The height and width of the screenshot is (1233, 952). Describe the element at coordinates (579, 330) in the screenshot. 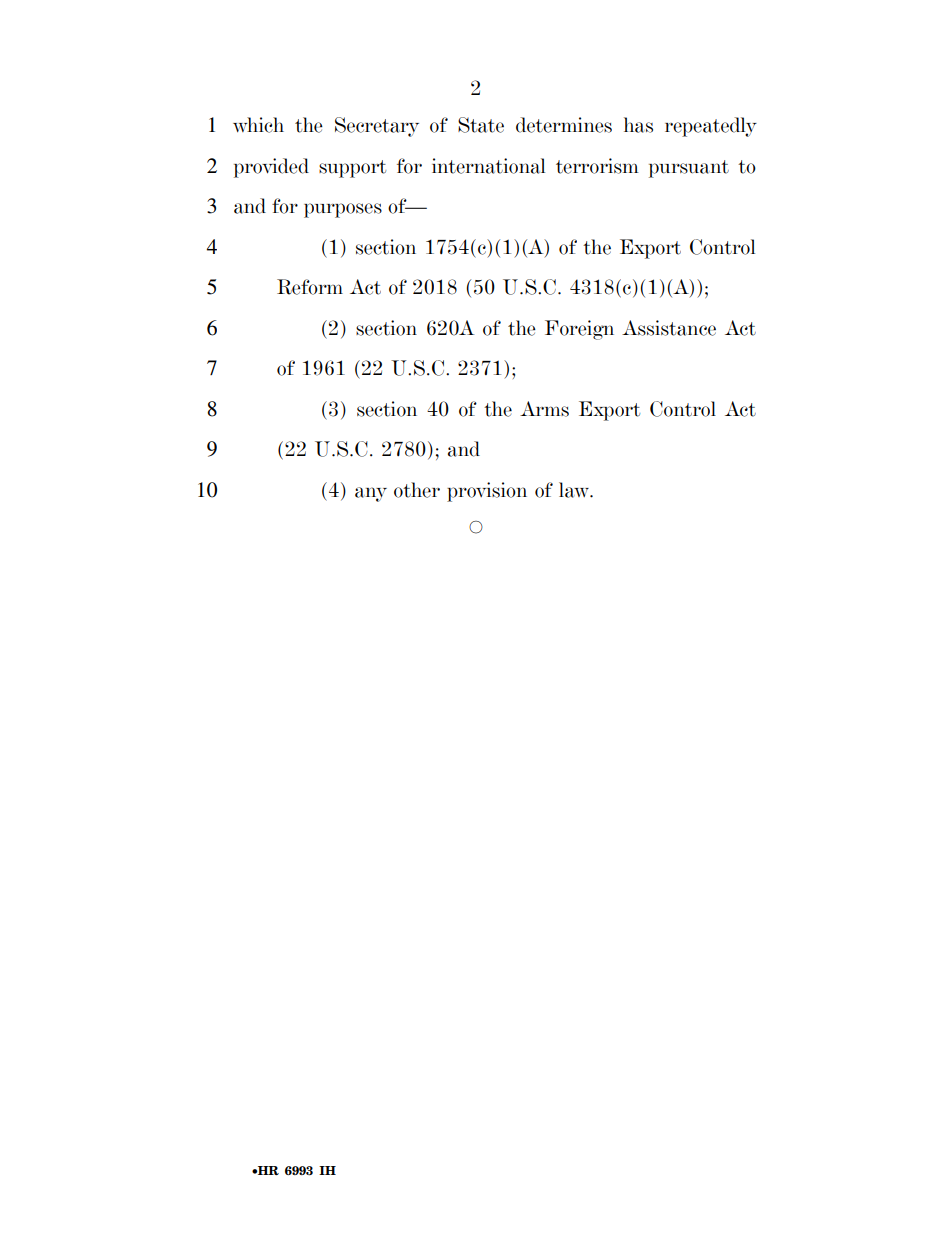

I see `Foreign` at that location.
